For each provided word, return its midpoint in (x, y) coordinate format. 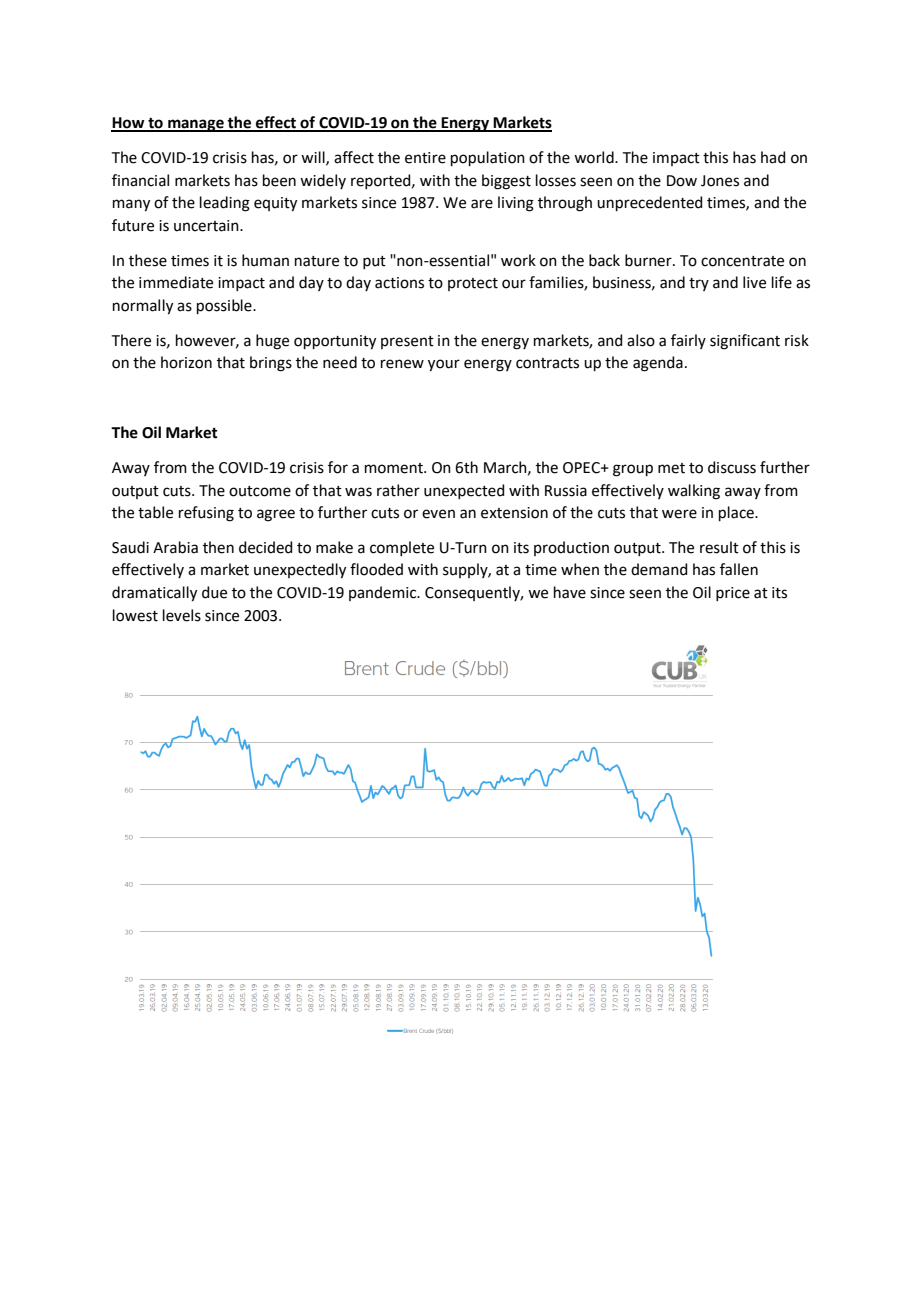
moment (395, 468)
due (214, 592)
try (699, 284)
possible (225, 306)
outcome (260, 491)
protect (473, 284)
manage (196, 125)
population (488, 158)
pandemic (384, 593)
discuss (732, 467)
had (773, 157)
